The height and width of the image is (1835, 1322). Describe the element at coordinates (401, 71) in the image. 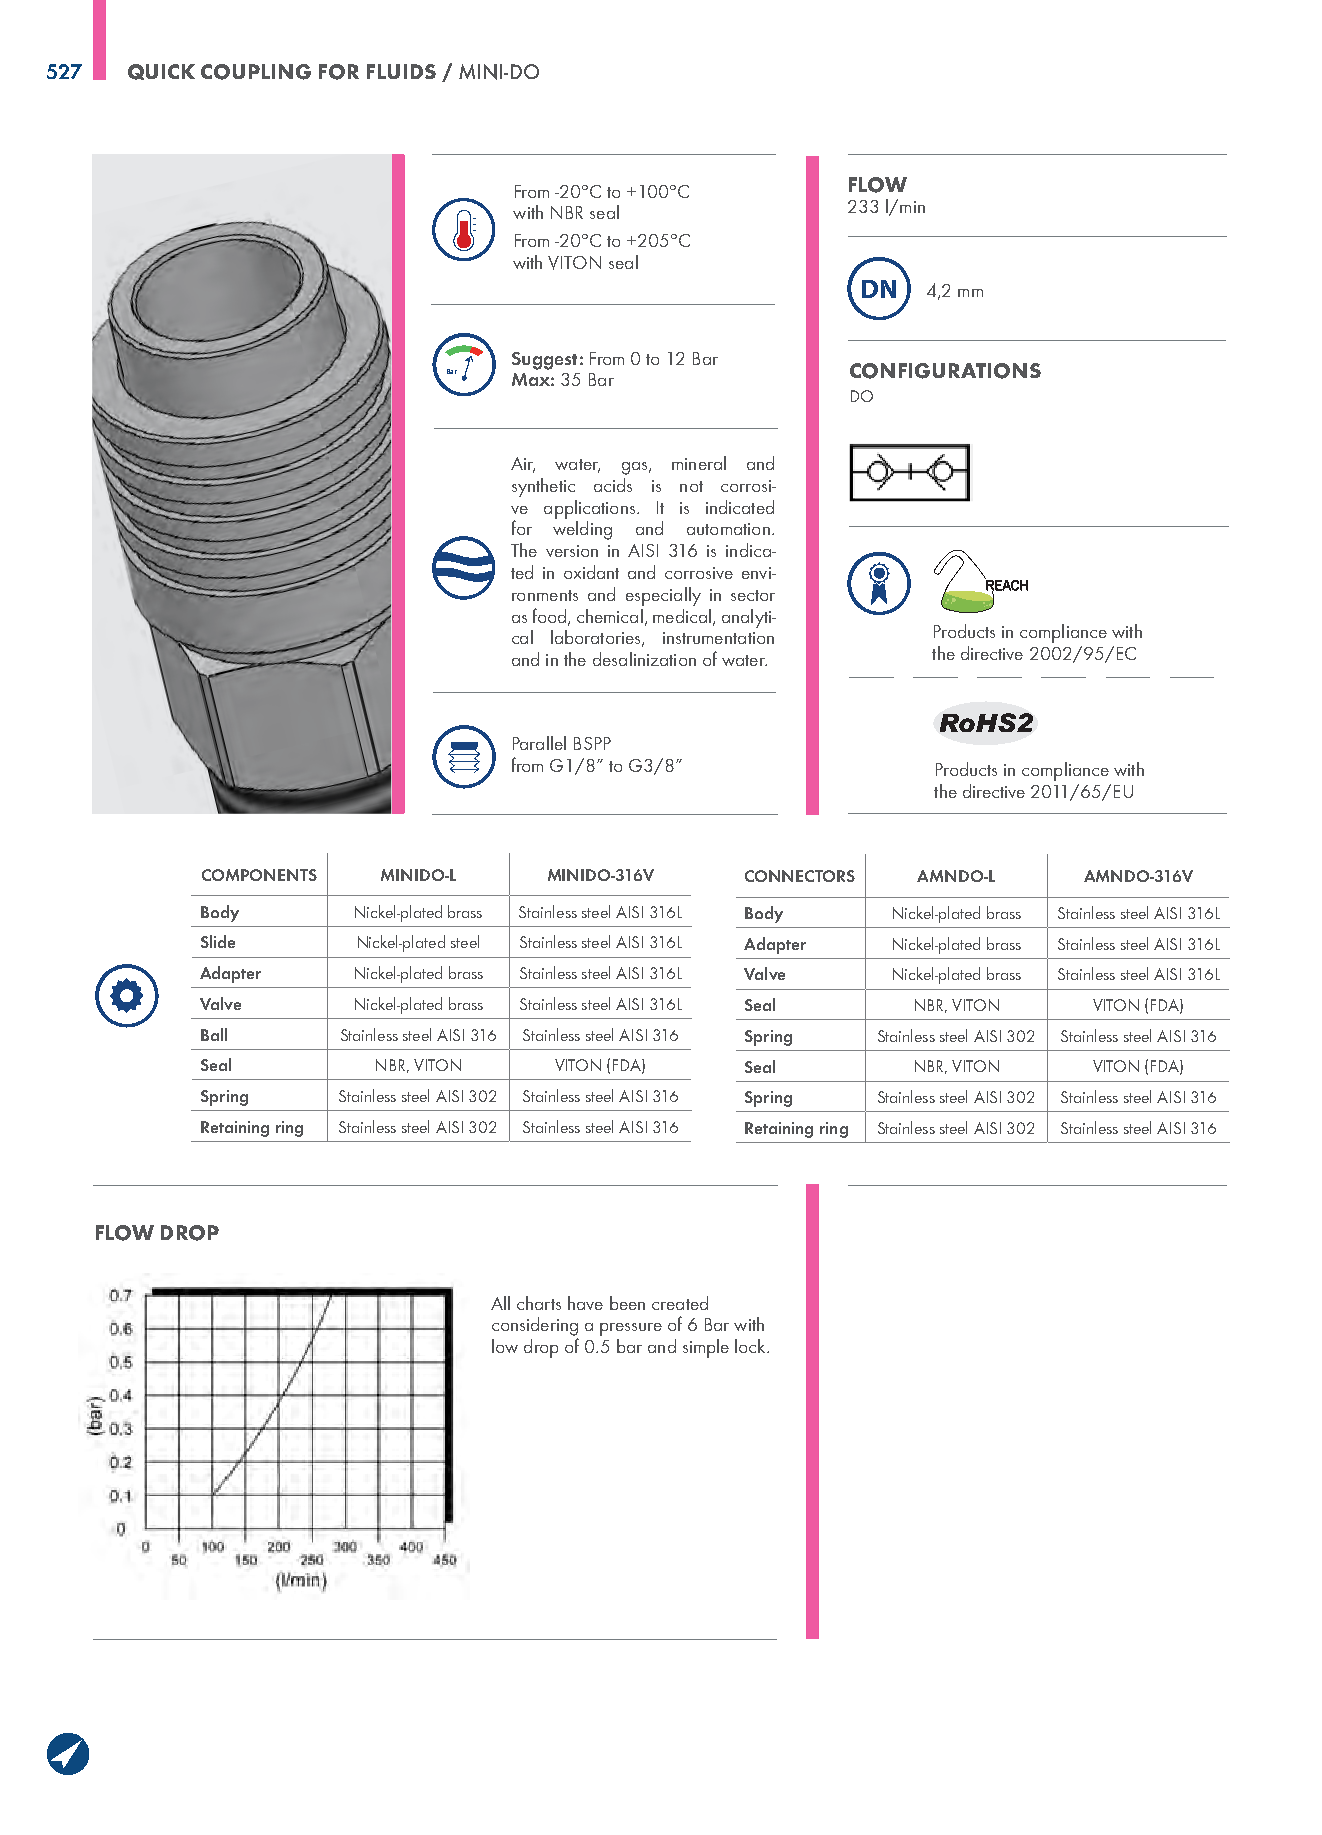

I see `FLUIDS` at that location.
